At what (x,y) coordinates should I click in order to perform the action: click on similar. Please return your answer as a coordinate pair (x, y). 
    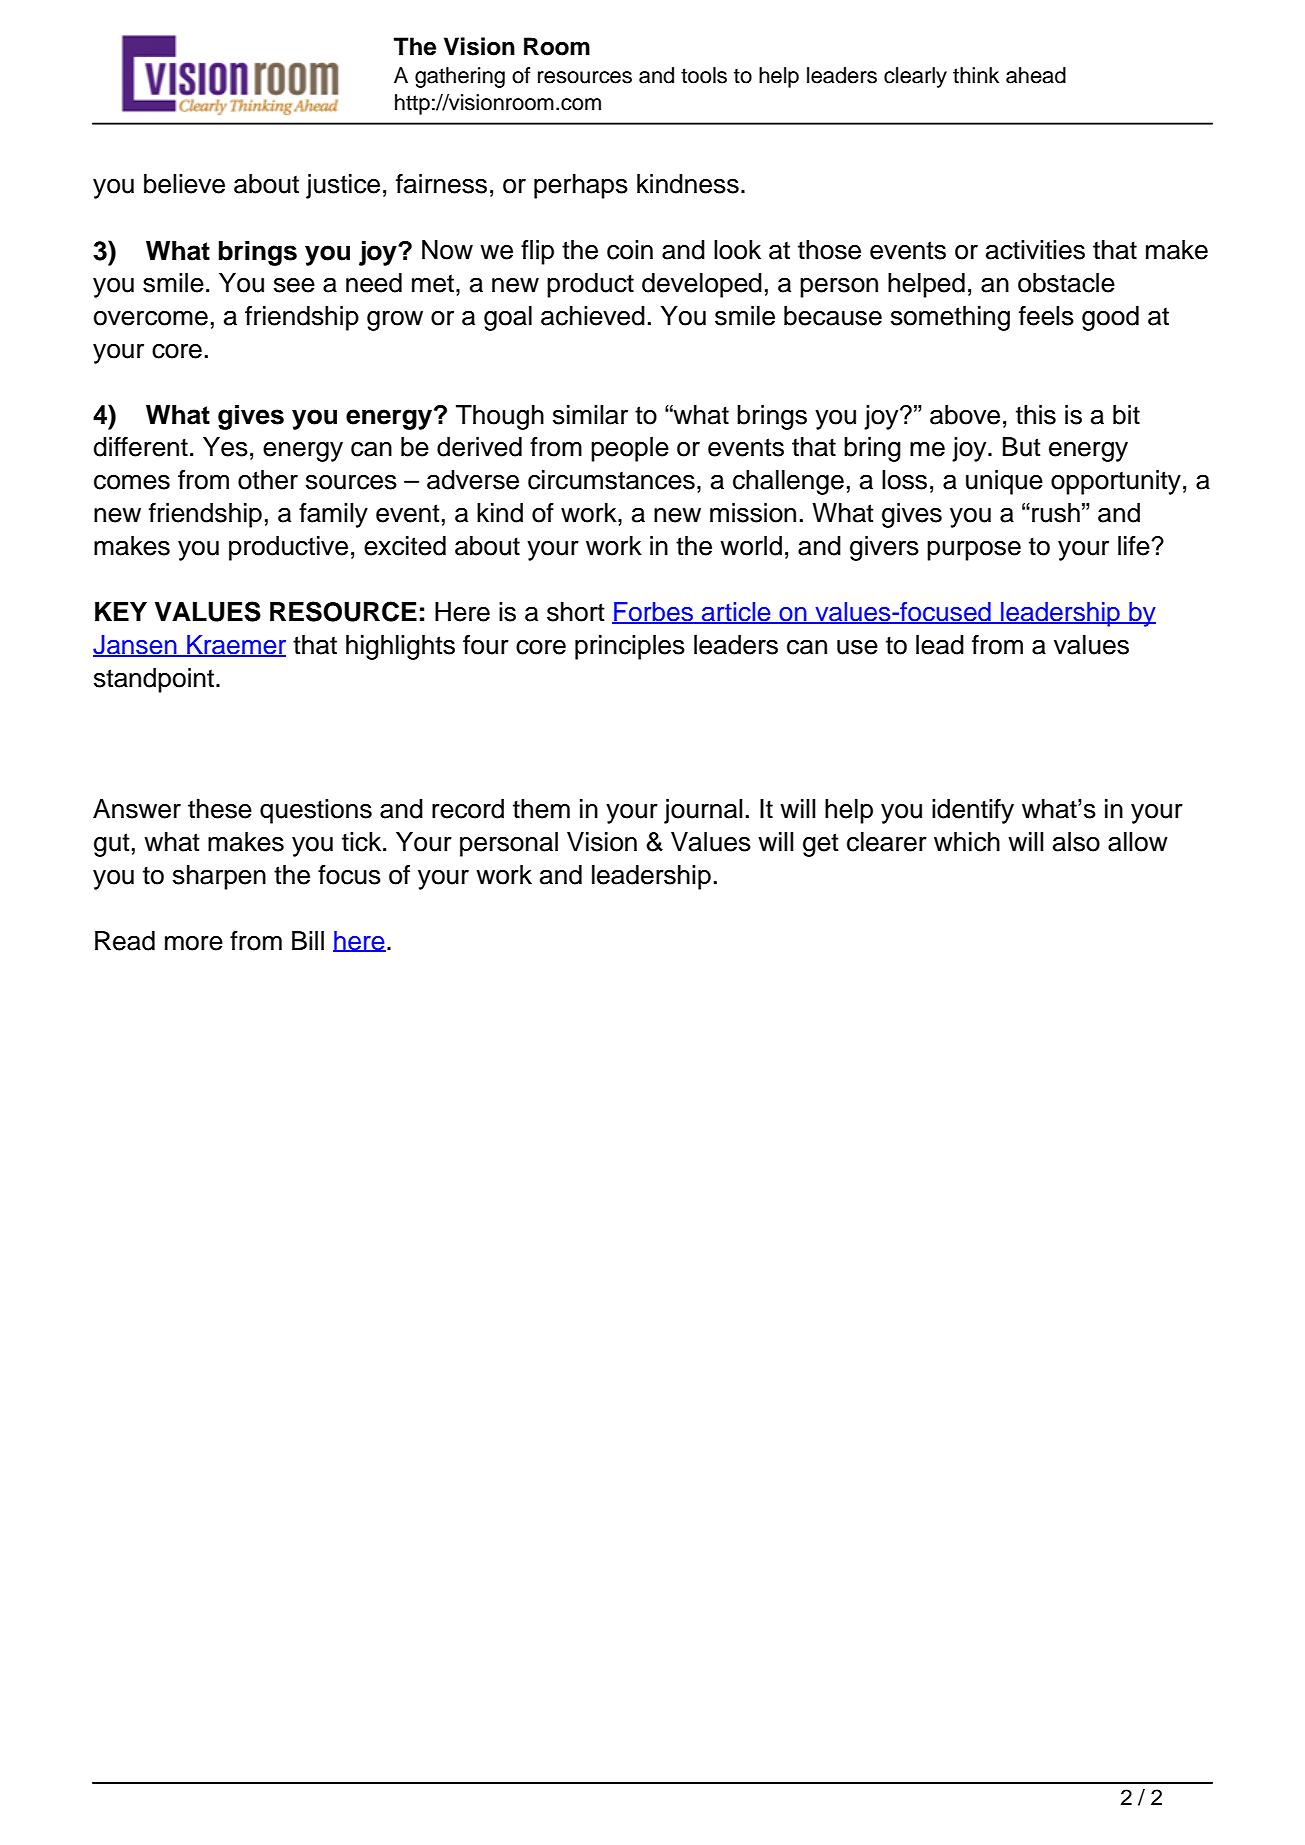
    Looking at the image, I should click on (590, 415).
